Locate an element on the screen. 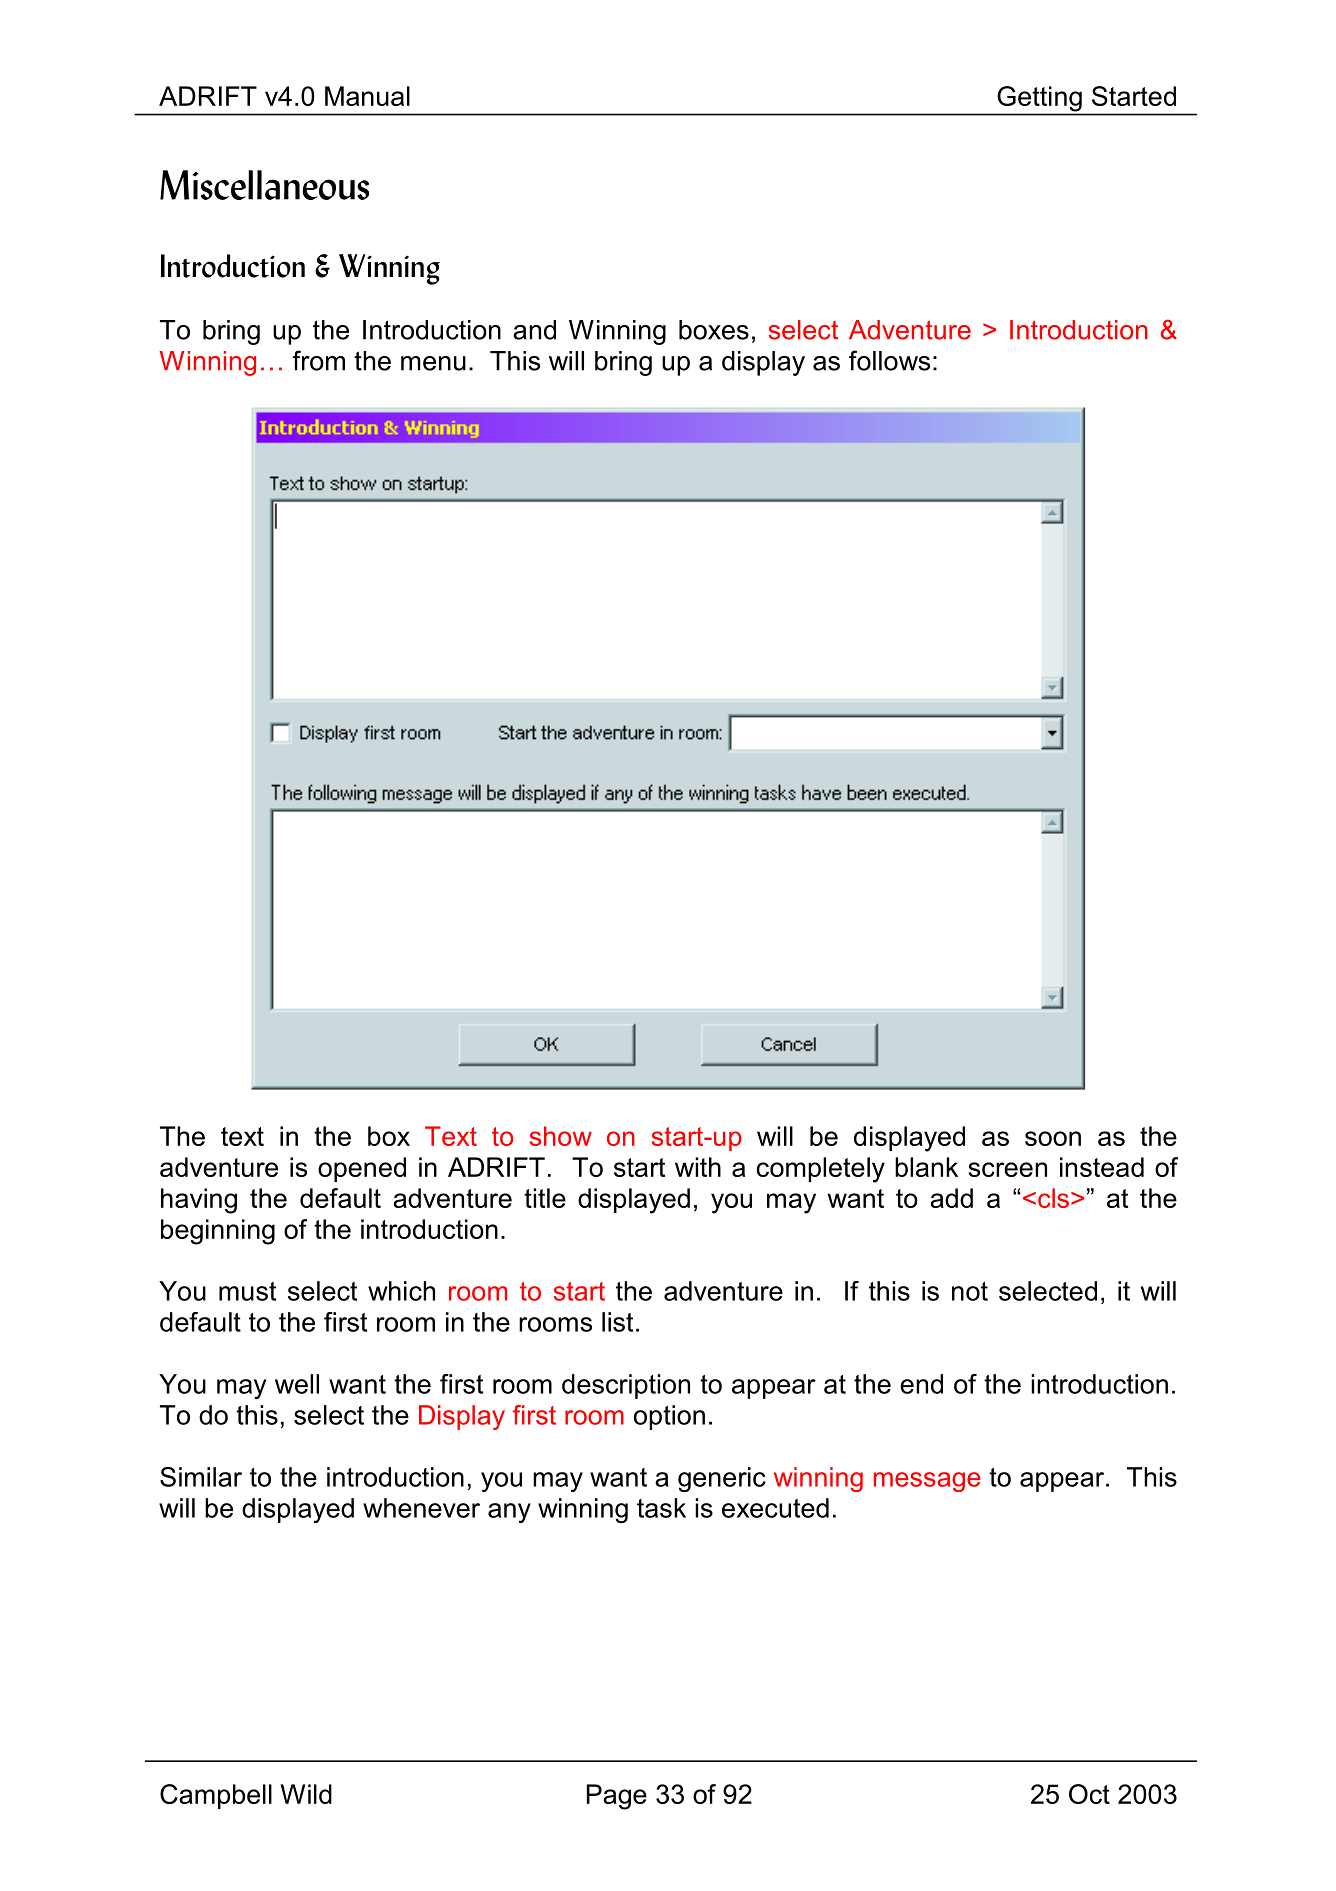 The image size is (1336, 1891). Miscellaneous is located at coordinates (264, 185).
